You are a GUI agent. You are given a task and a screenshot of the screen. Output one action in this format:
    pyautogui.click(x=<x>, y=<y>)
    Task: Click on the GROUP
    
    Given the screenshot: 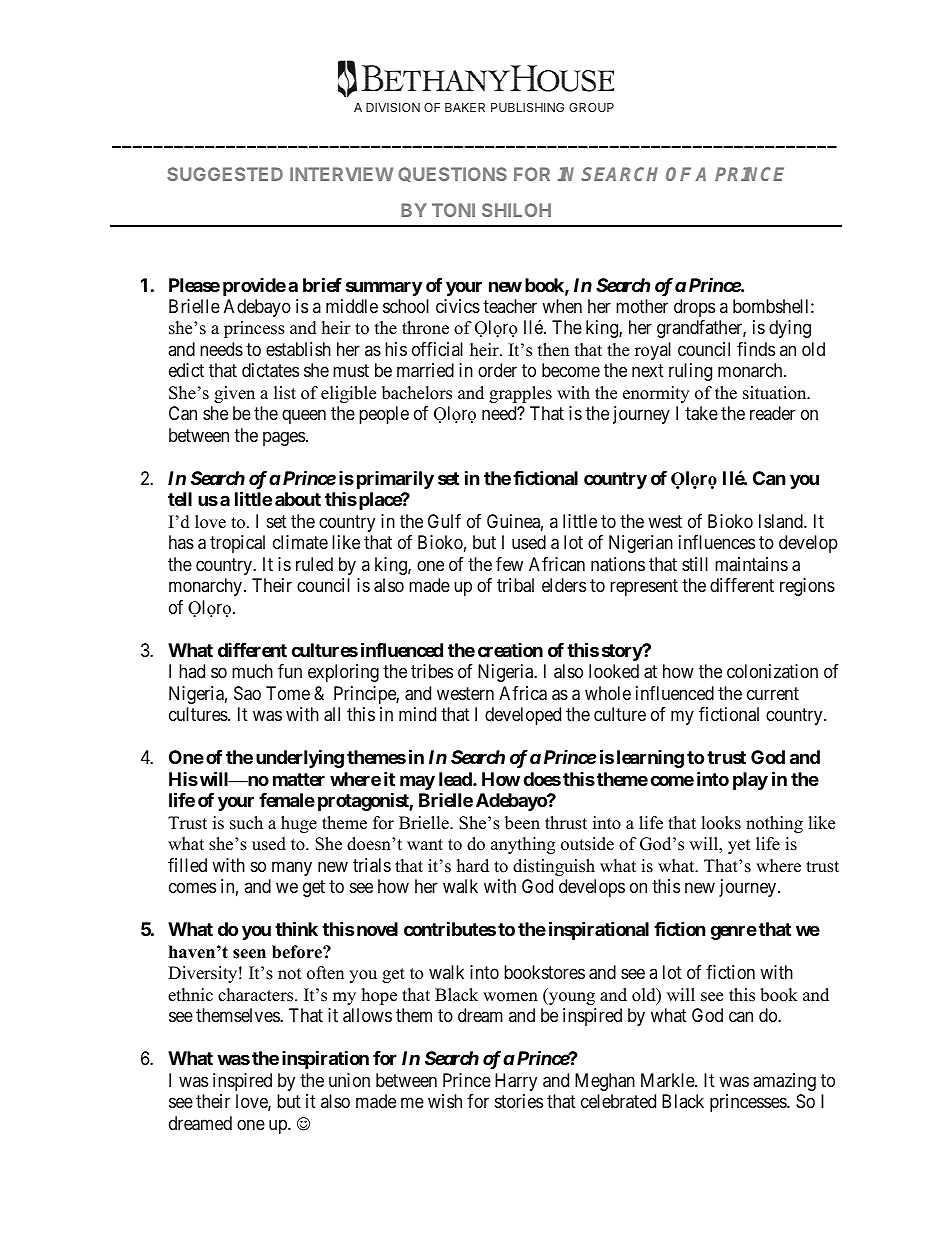 What is the action you would take?
    pyautogui.click(x=591, y=107)
